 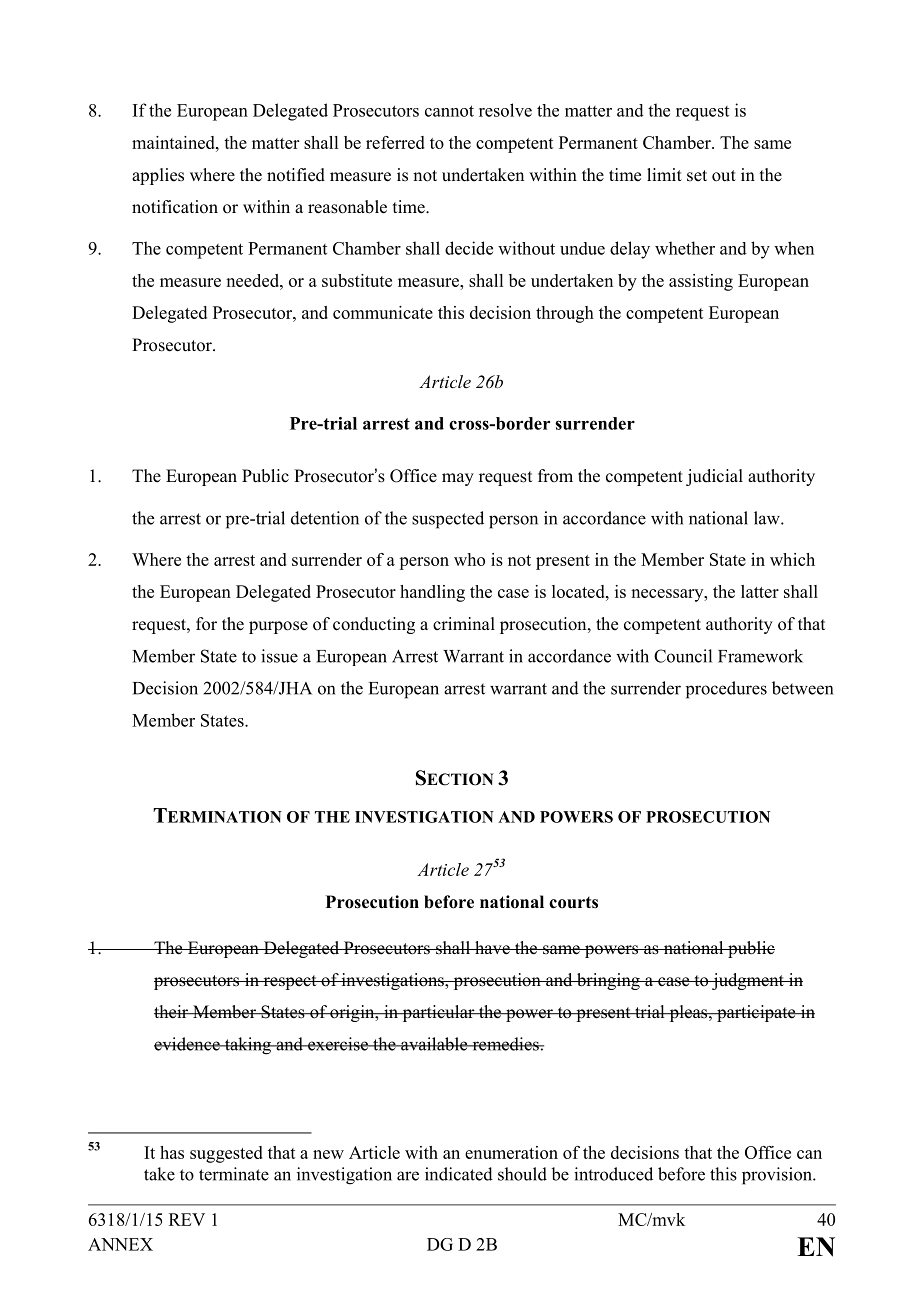 I want to click on issue, so click(x=279, y=656).
